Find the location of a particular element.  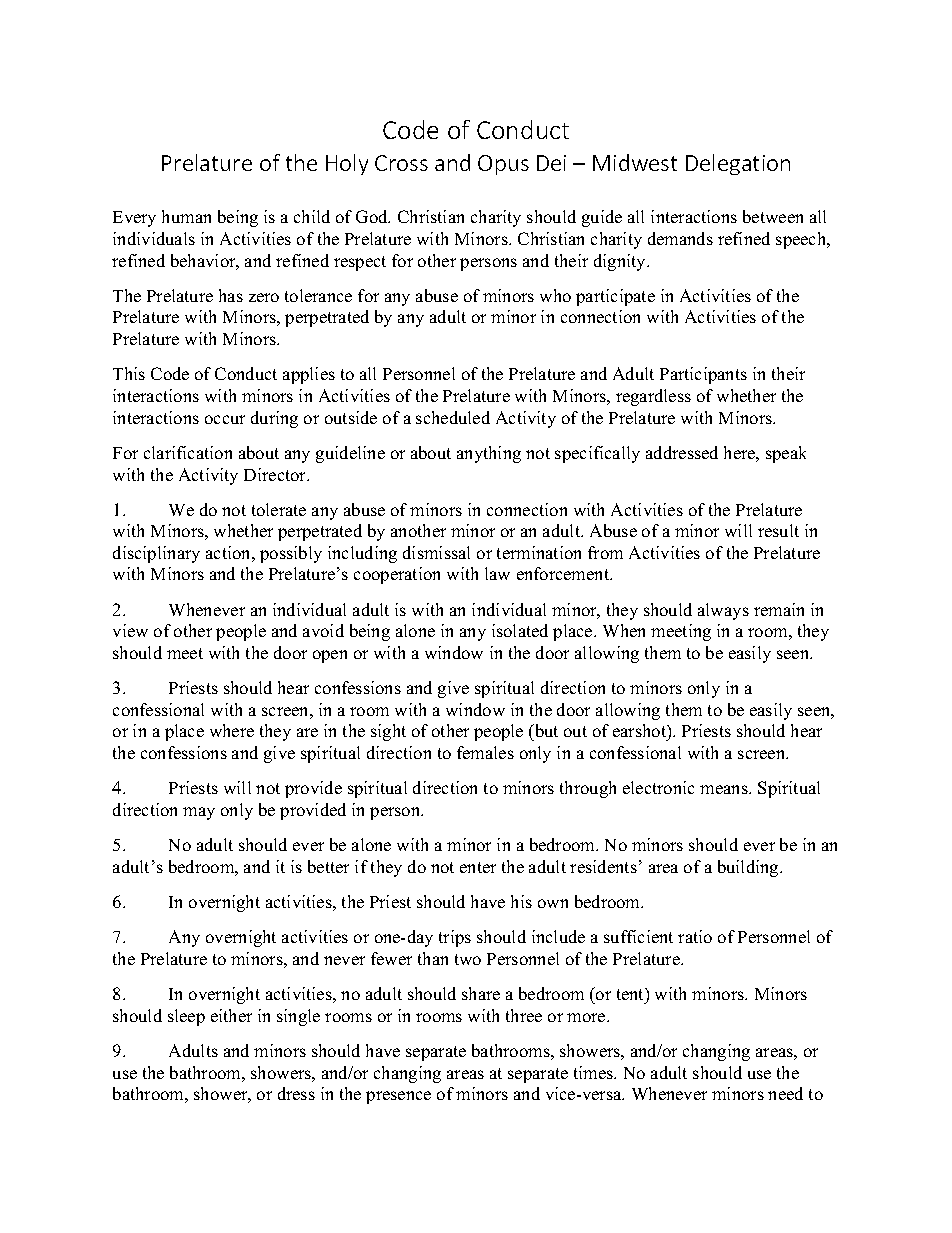

Delegation is located at coordinates (738, 164).
